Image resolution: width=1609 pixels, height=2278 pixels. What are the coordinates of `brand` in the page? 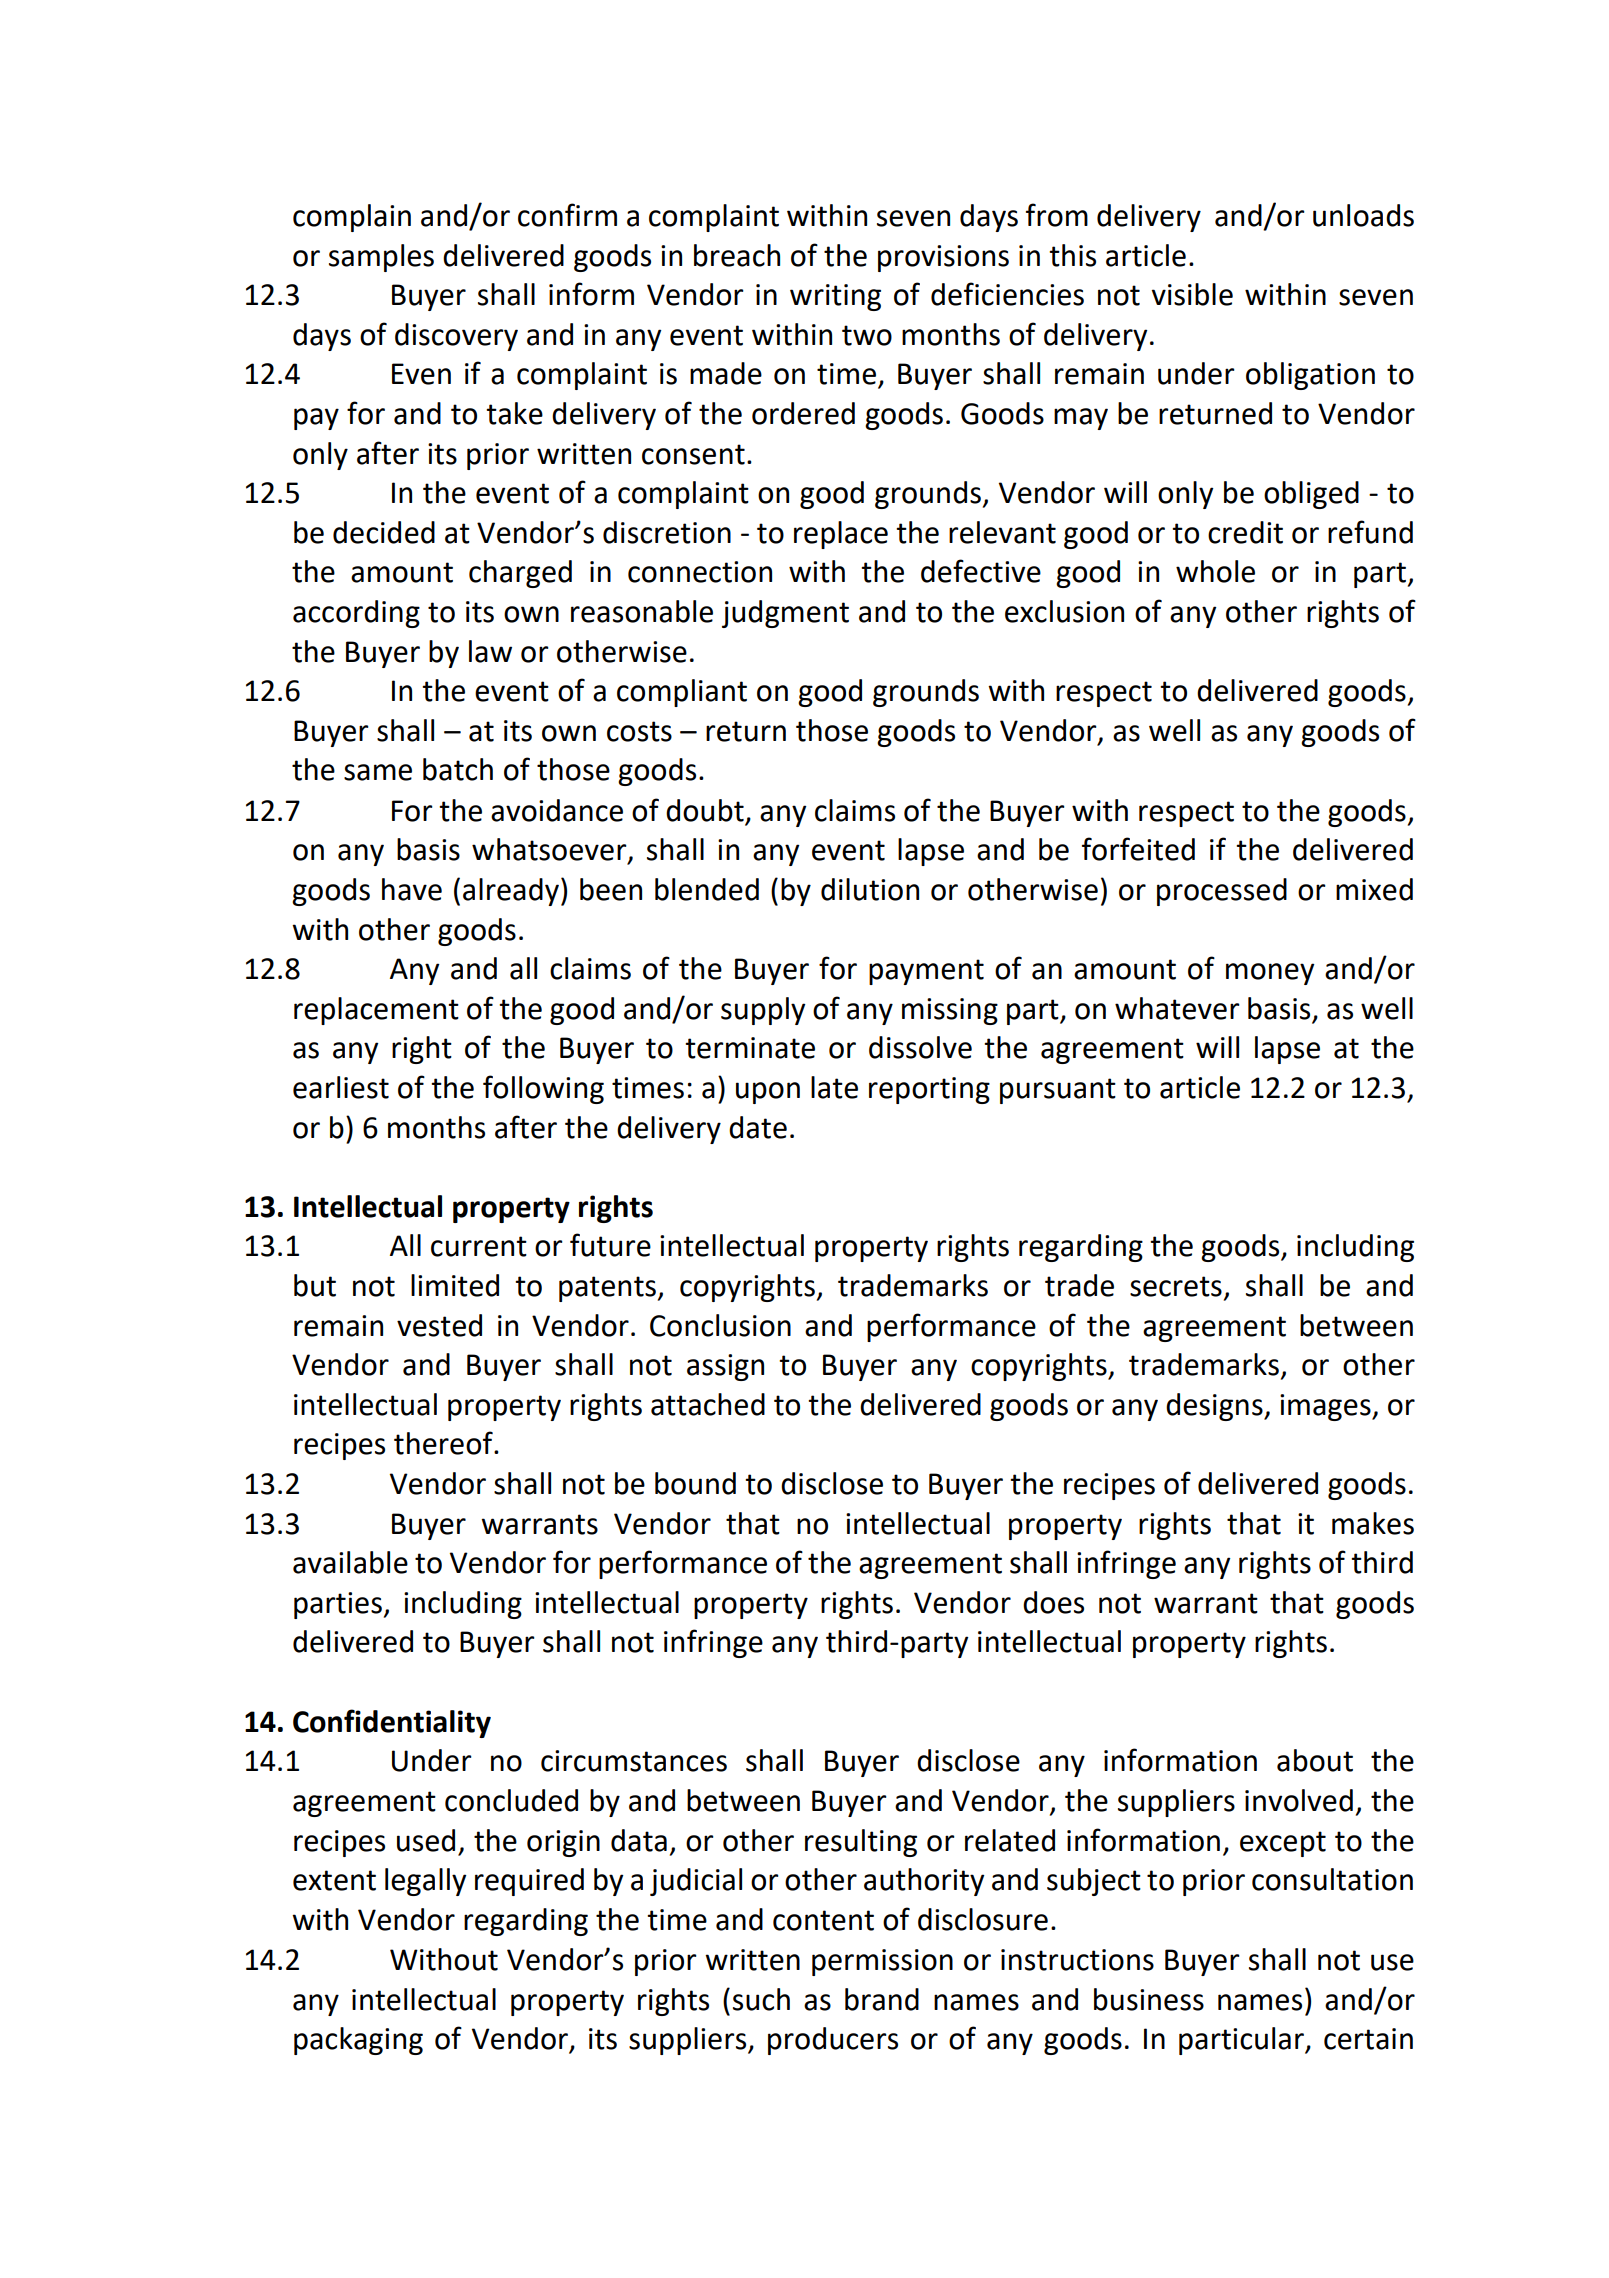 It's located at (882, 1999).
